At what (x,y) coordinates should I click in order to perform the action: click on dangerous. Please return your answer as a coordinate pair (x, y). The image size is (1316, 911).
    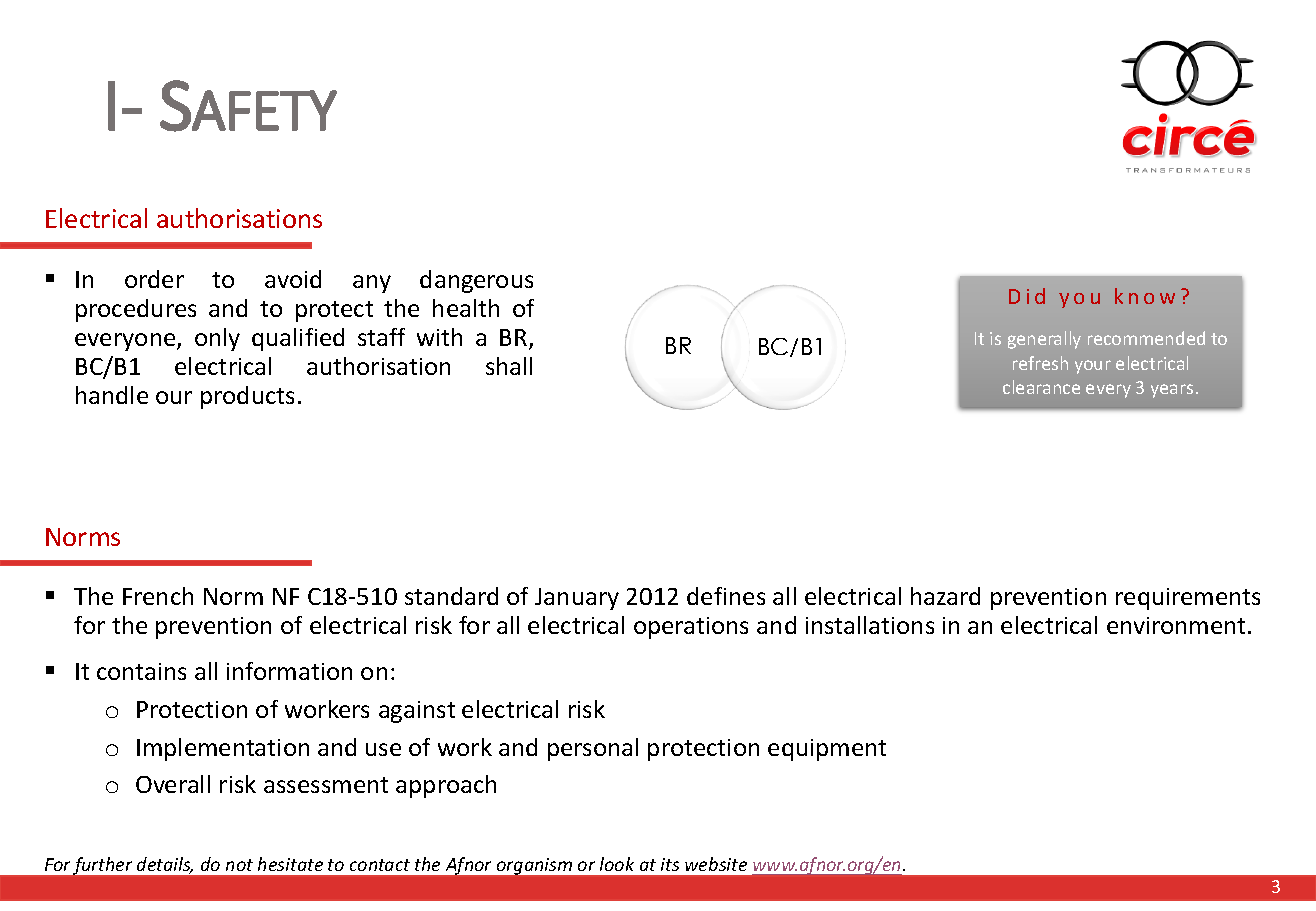
    Looking at the image, I should click on (476, 281).
